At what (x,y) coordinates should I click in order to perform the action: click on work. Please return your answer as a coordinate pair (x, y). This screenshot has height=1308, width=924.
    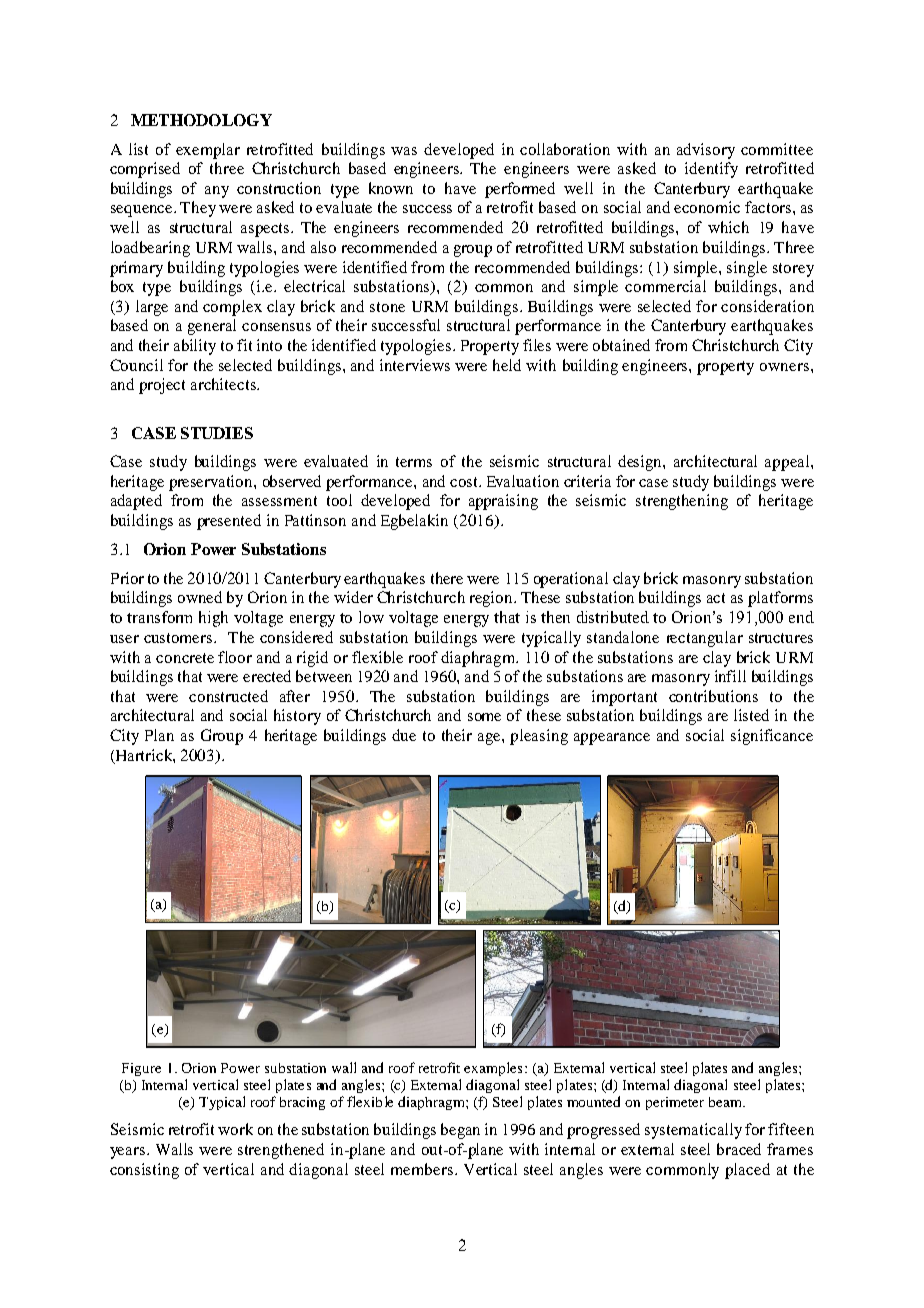
    Looking at the image, I should click on (235, 1129).
